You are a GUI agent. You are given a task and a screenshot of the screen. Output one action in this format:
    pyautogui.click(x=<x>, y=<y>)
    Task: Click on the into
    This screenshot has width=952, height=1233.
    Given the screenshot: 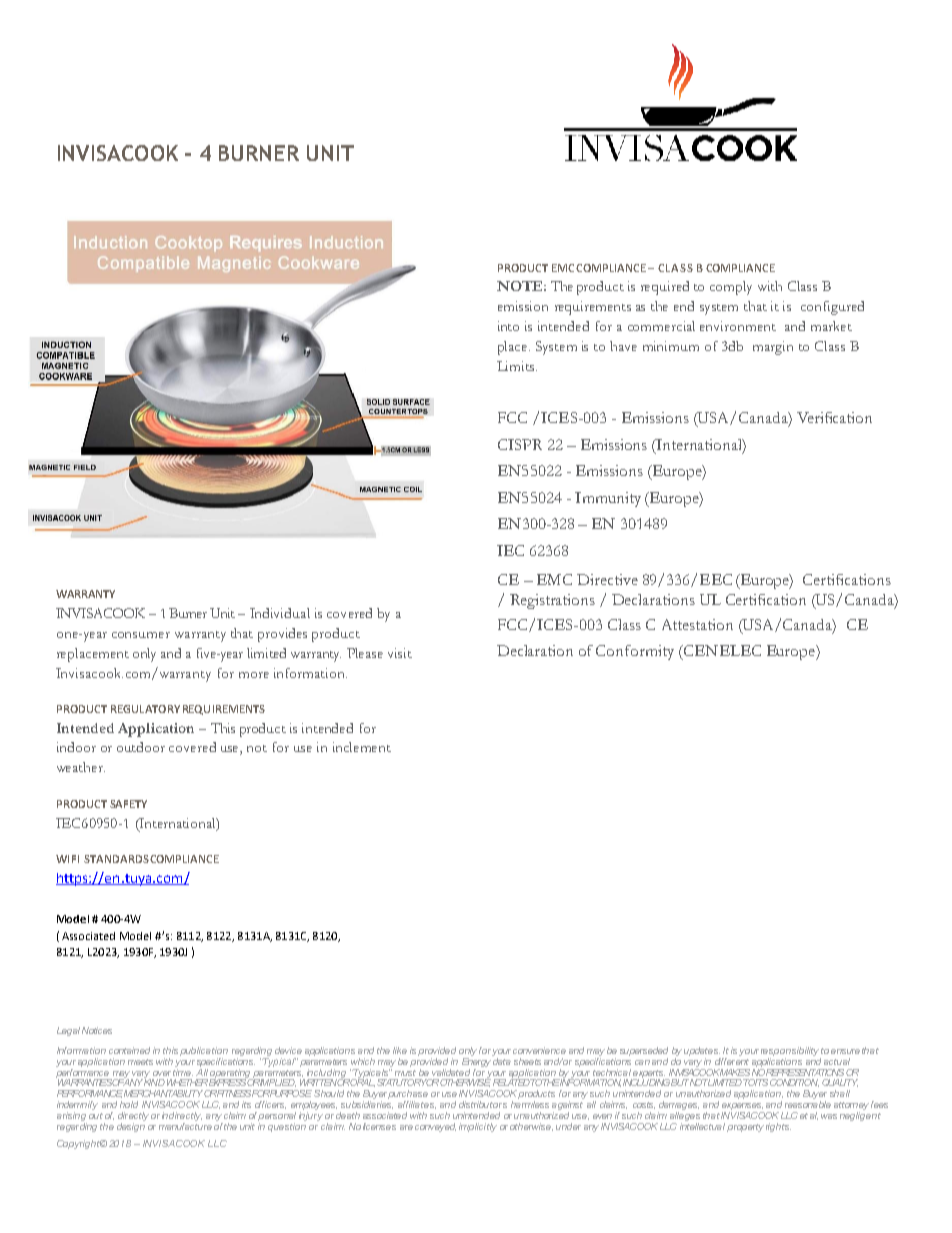 What is the action you would take?
    pyautogui.click(x=508, y=326)
